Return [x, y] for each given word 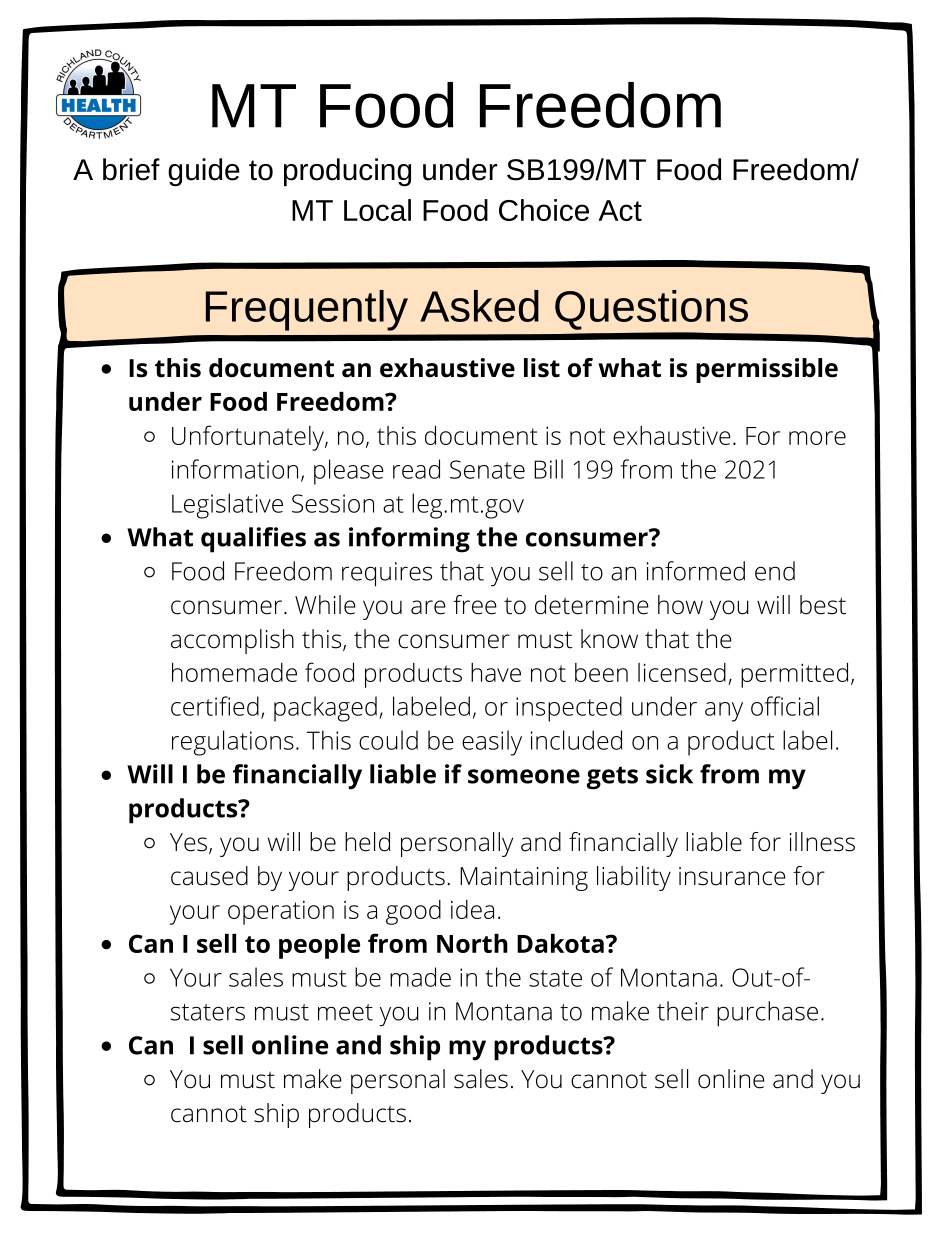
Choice [544, 210]
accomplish [232, 641]
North [472, 943]
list [542, 368]
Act [620, 210]
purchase [767, 1014]
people [319, 946]
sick [669, 774]
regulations [233, 743]
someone [524, 776]
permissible [767, 370]
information [235, 469]
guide [204, 172]
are [428, 607]
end [775, 571]
